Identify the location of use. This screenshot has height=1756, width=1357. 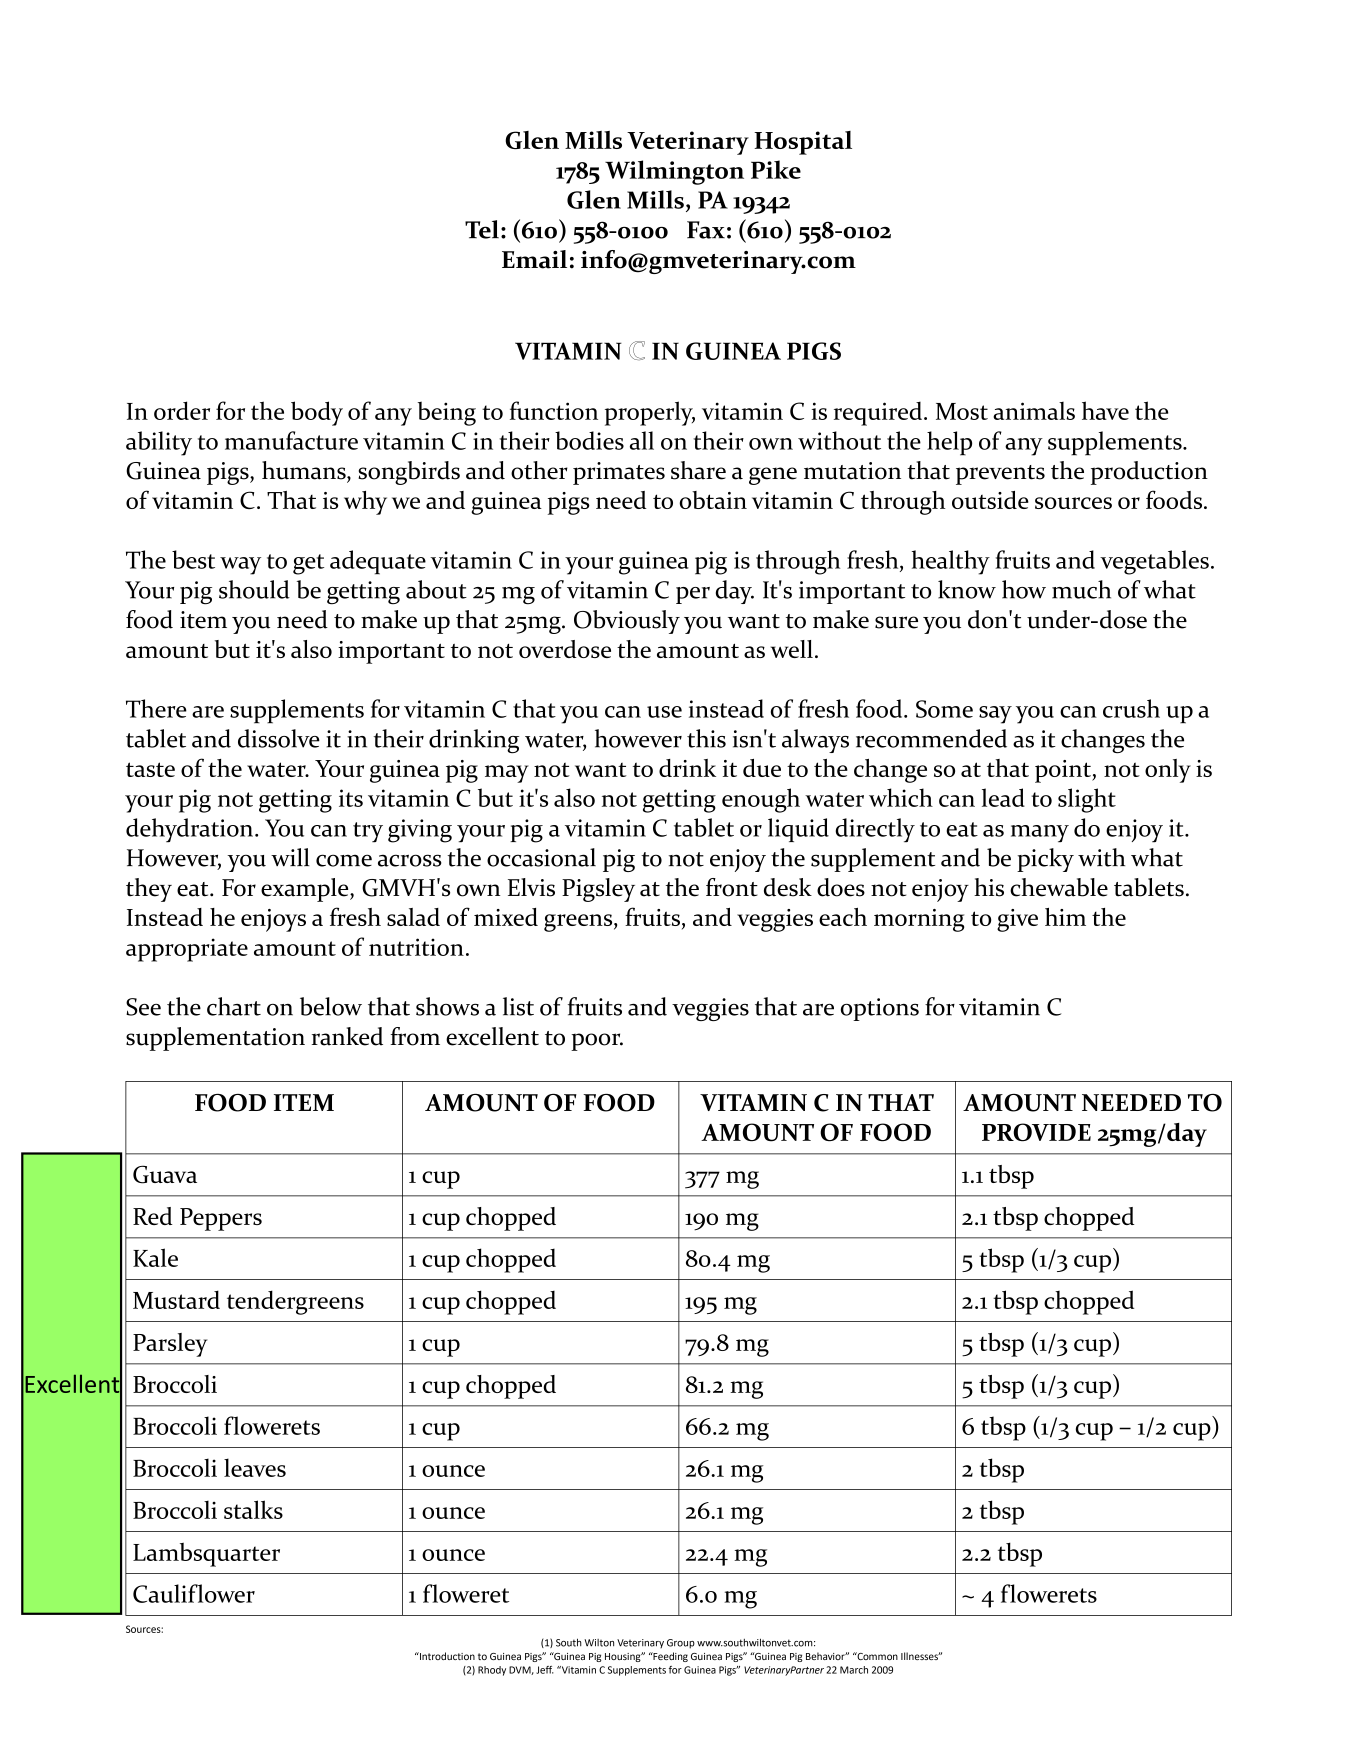
(664, 712).
